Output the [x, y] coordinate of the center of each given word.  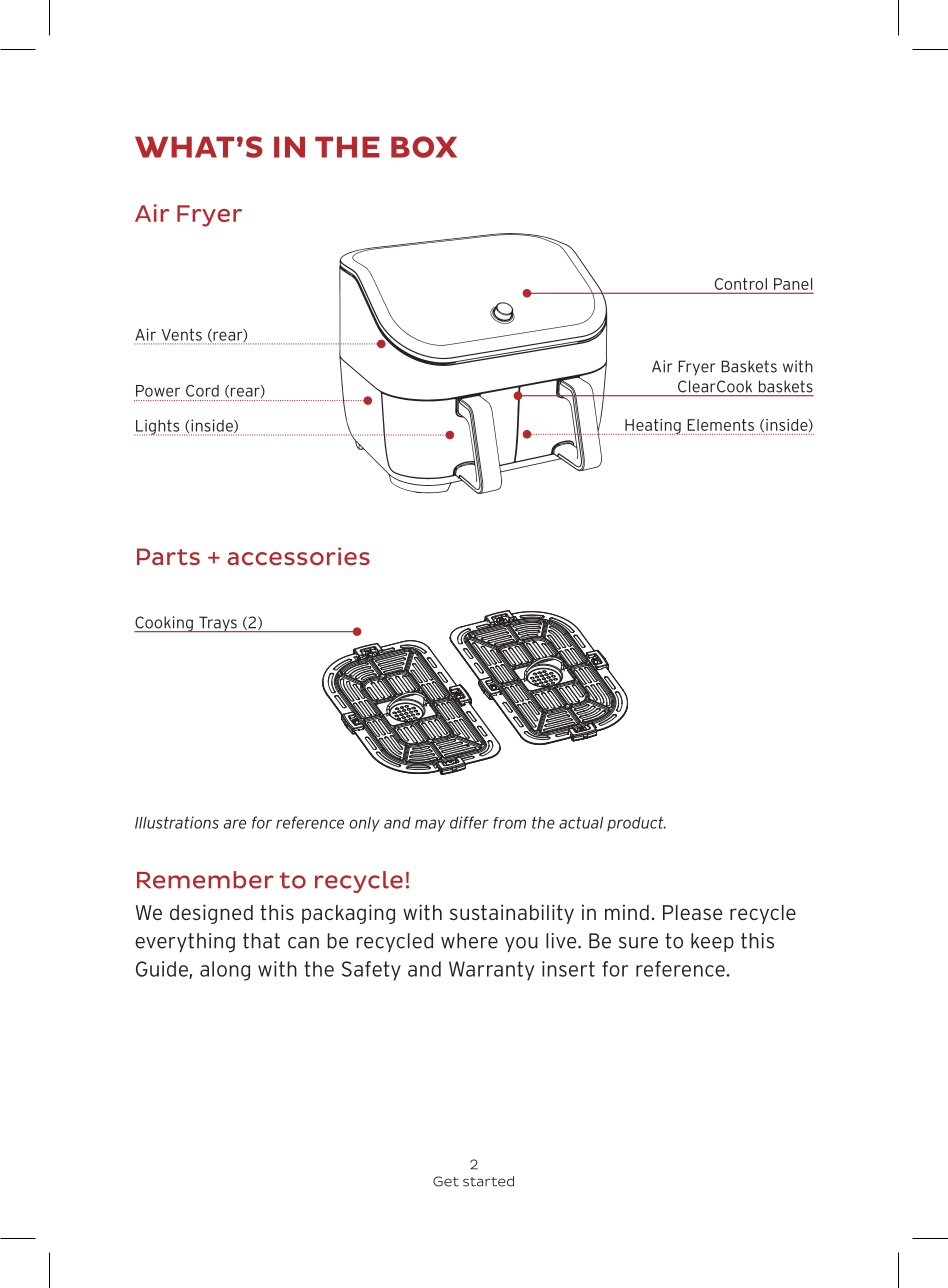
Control [741, 284]
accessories [298, 556]
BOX [424, 147]
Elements [720, 425]
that [261, 941]
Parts [168, 556]
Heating [653, 427]
